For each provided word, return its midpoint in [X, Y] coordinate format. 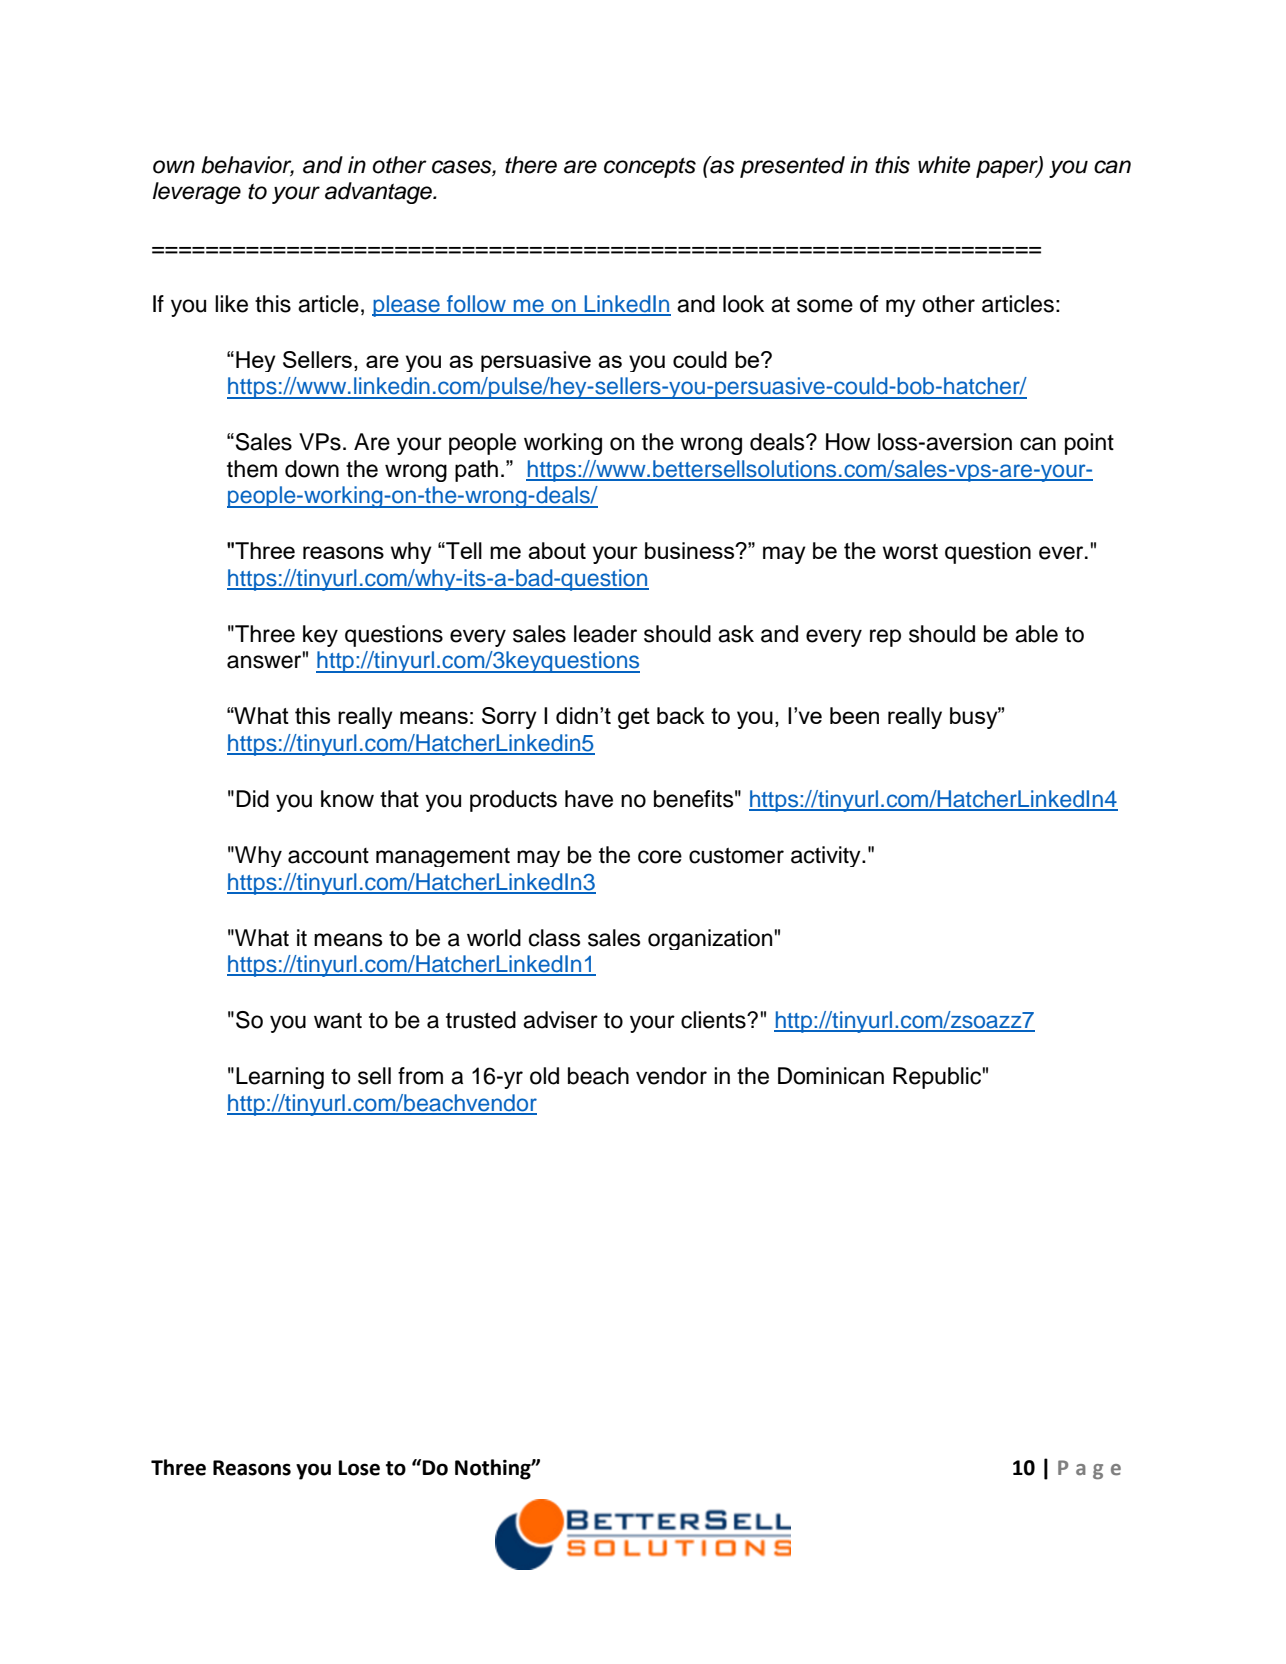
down [312, 469]
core [660, 857]
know [347, 799]
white [944, 165]
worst [910, 551]
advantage [379, 193]
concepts [650, 168]
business [691, 550]
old [544, 1076]
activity [827, 856]
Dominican [831, 1076]
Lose [359, 1468]
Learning [280, 1078]
